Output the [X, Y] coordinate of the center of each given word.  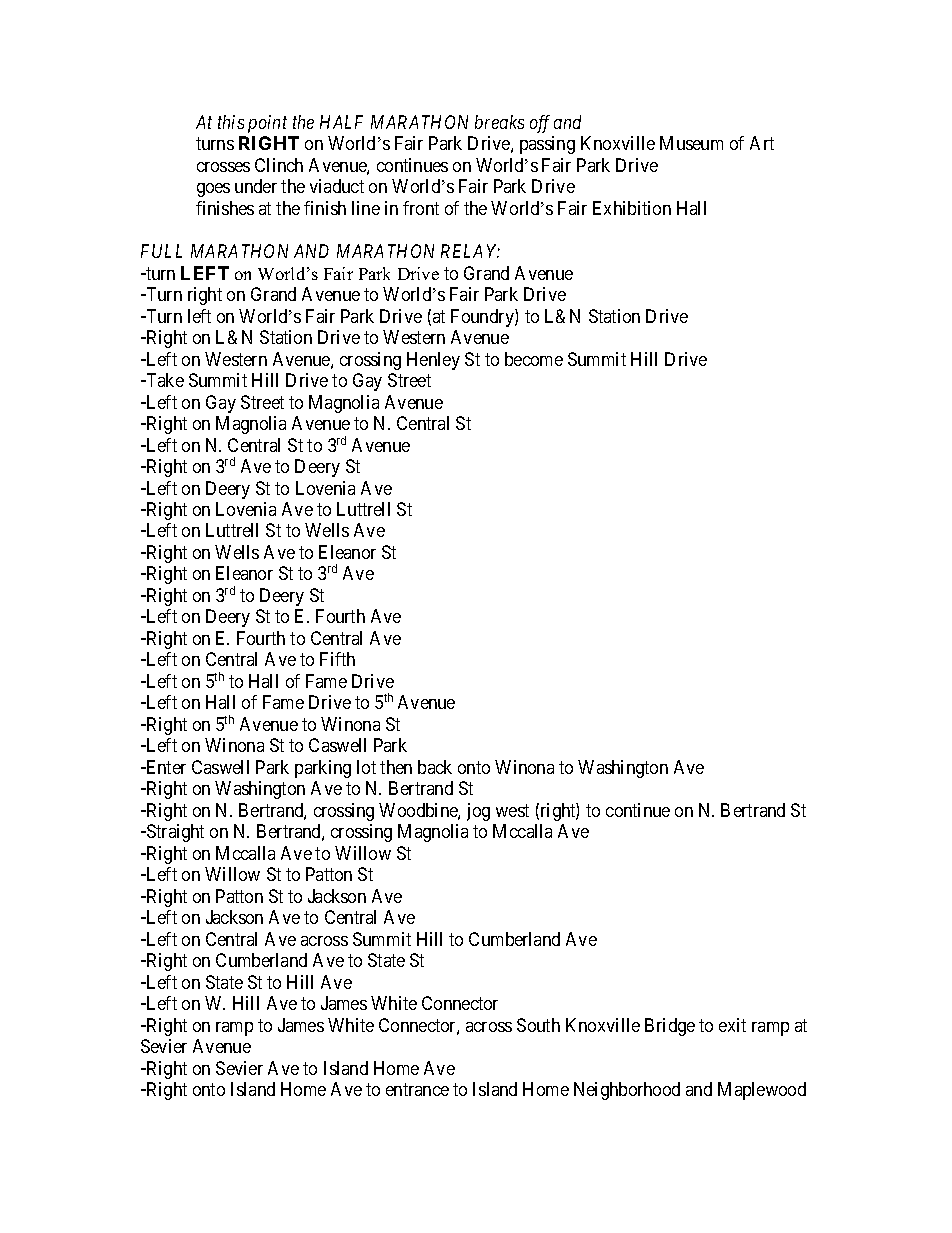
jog [478, 812]
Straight [174, 833]
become [534, 359]
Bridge [670, 1027]
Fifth [337, 659]
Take [164, 380]
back [435, 767]
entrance [417, 1089]
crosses [223, 167]
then [396, 767]
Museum [691, 143]
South [538, 1025]
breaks [499, 122]
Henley [433, 361]
